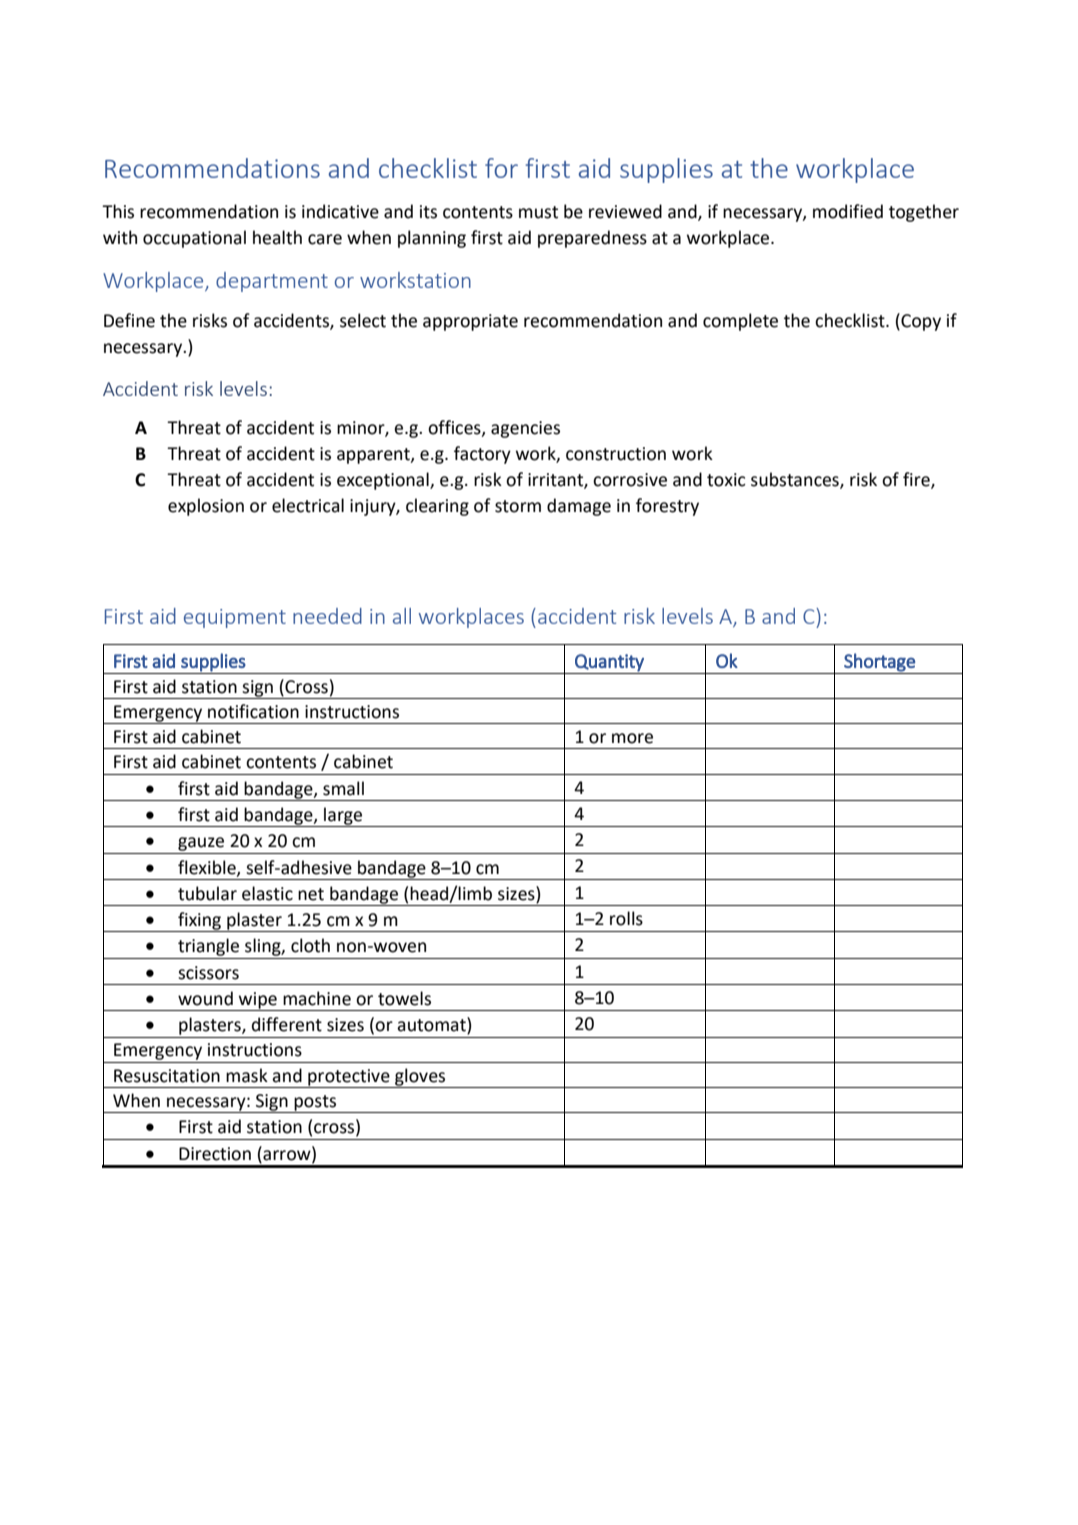 The image size is (1078, 1525). What do you see at coordinates (632, 738) in the screenshot?
I see `more` at bounding box center [632, 738].
